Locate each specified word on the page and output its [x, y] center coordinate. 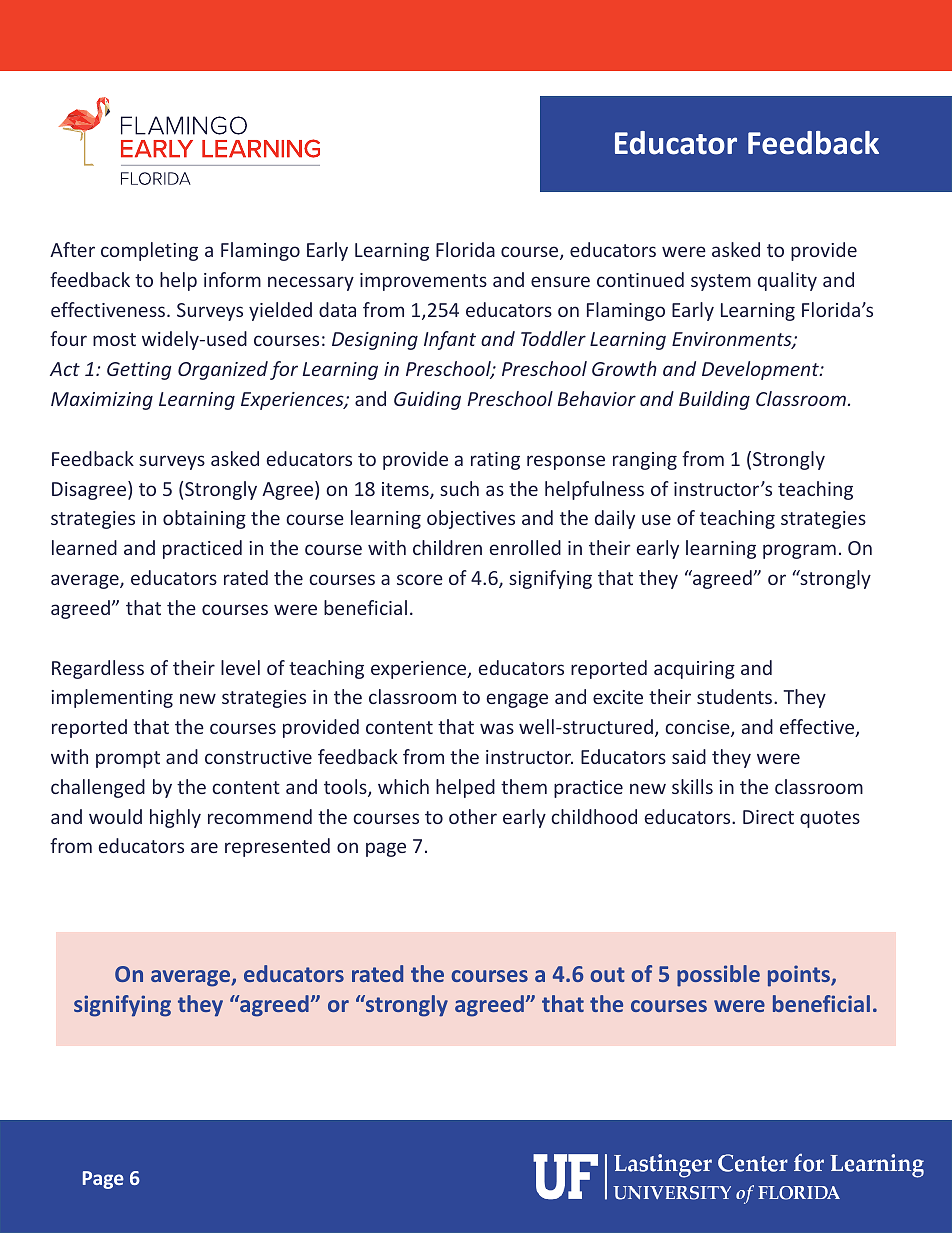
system [721, 282]
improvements [423, 282]
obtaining [204, 519]
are [204, 847]
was [497, 728]
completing [149, 251]
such [459, 488]
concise [698, 728]
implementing [112, 698]
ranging [645, 461]
